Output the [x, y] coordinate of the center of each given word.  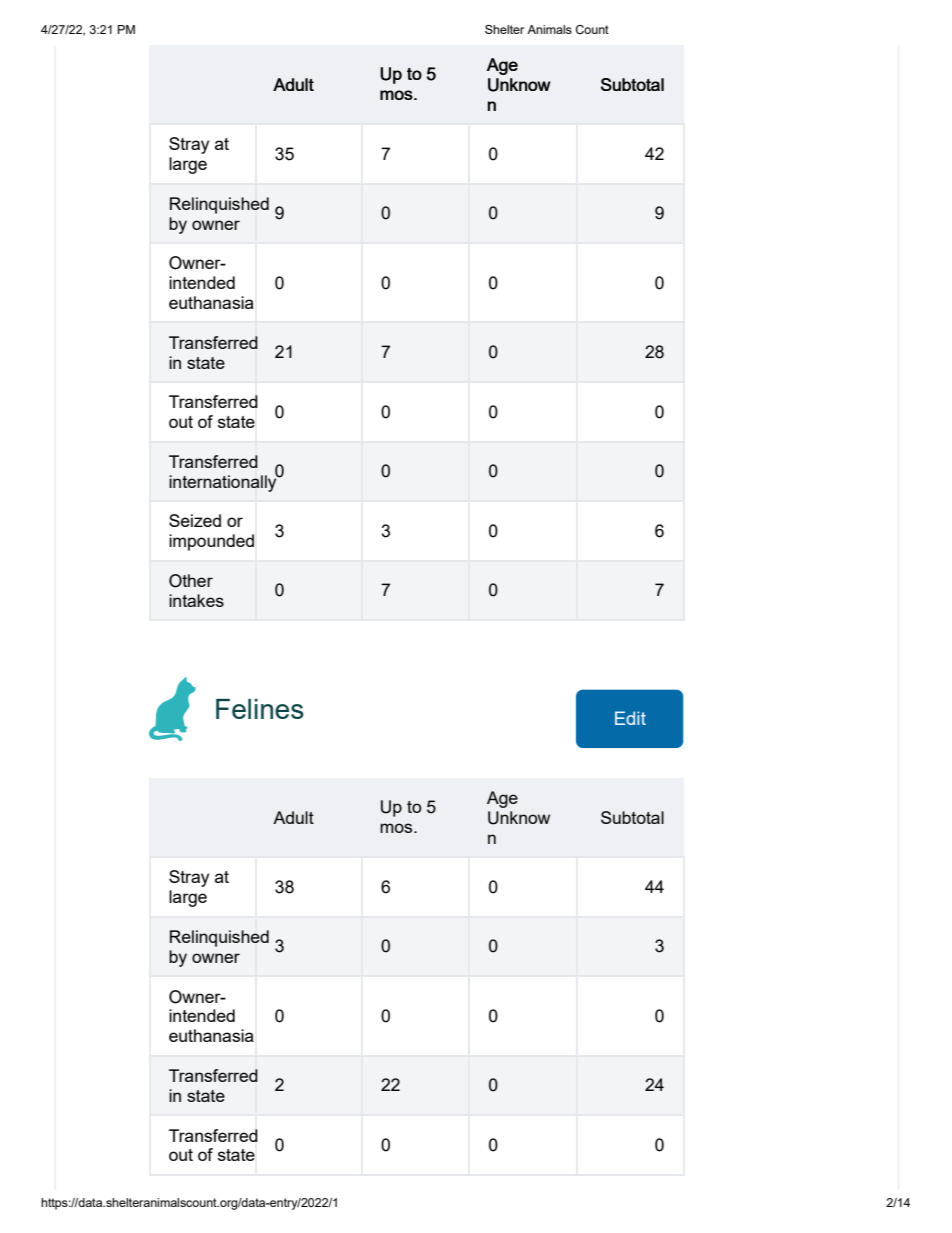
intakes [196, 600]
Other [191, 581]
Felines [260, 709]
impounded [211, 542]
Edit [630, 718]
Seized [195, 520]
